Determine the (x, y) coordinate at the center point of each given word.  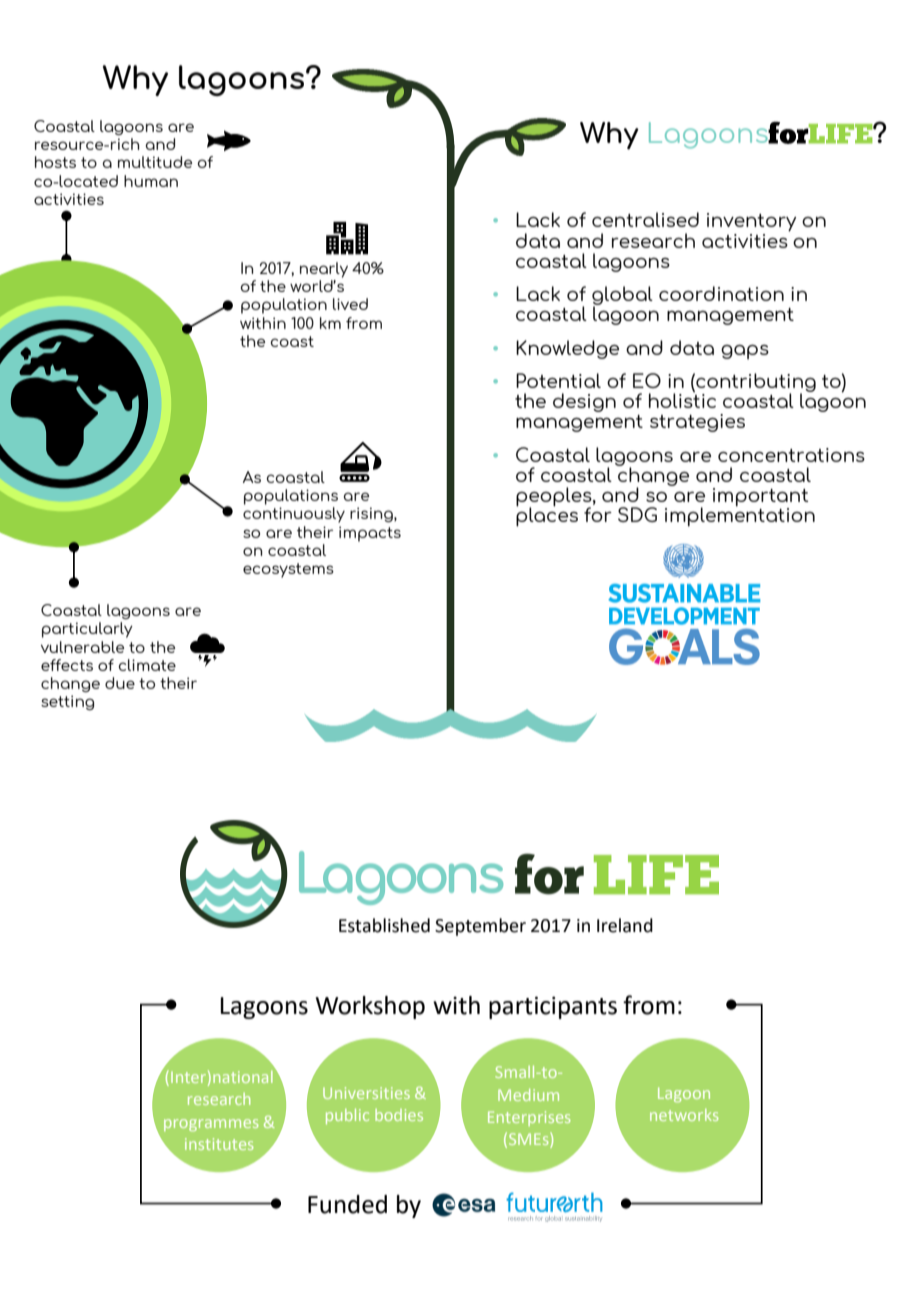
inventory (751, 222)
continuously (294, 515)
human (151, 181)
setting (67, 702)
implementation (740, 516)
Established (384, 925)
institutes (219, 1144)
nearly (324, 270)
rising (372, 514)
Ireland (625, 925)
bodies (399, 1115)
